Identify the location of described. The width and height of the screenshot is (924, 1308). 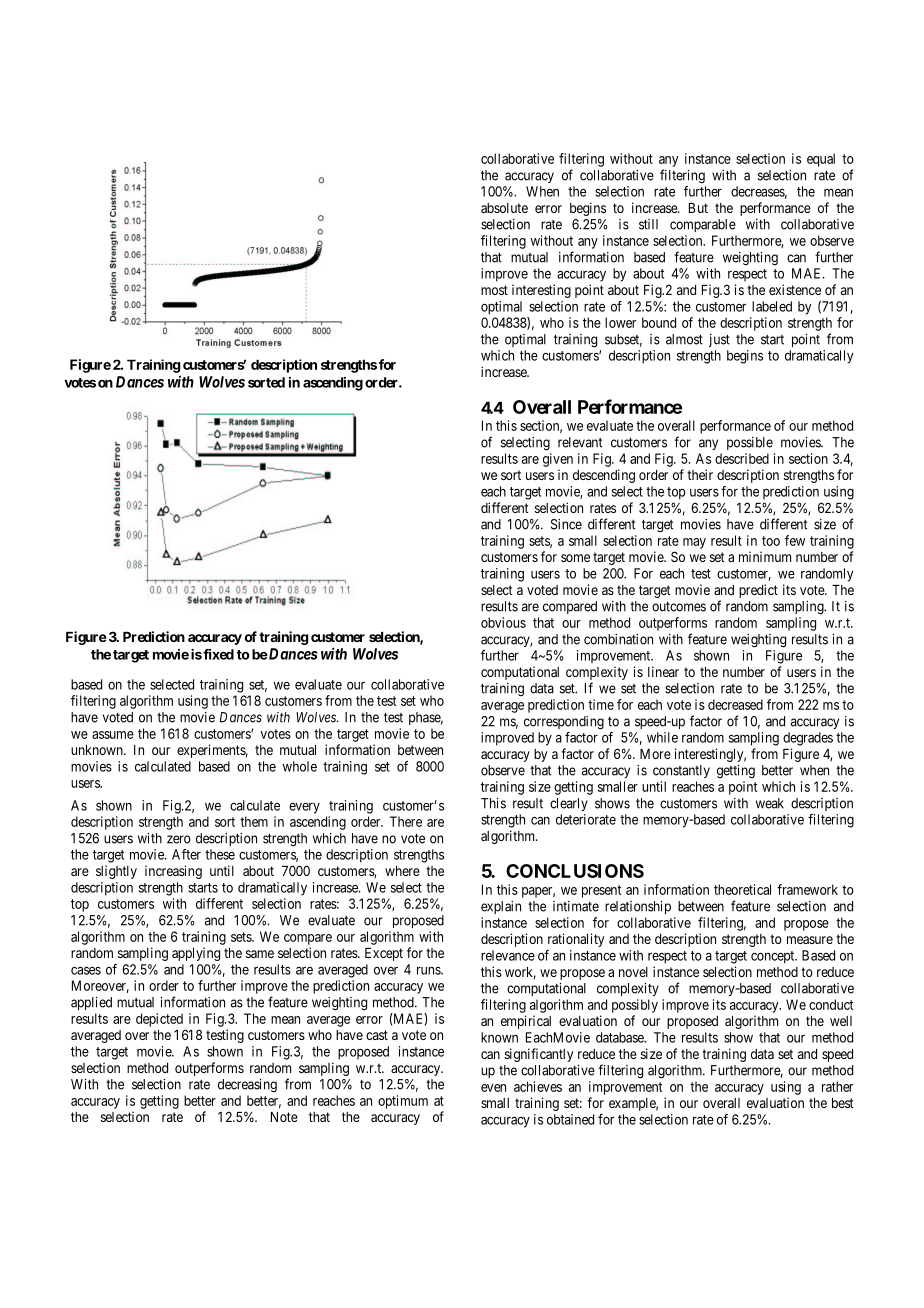
(742, 458).
